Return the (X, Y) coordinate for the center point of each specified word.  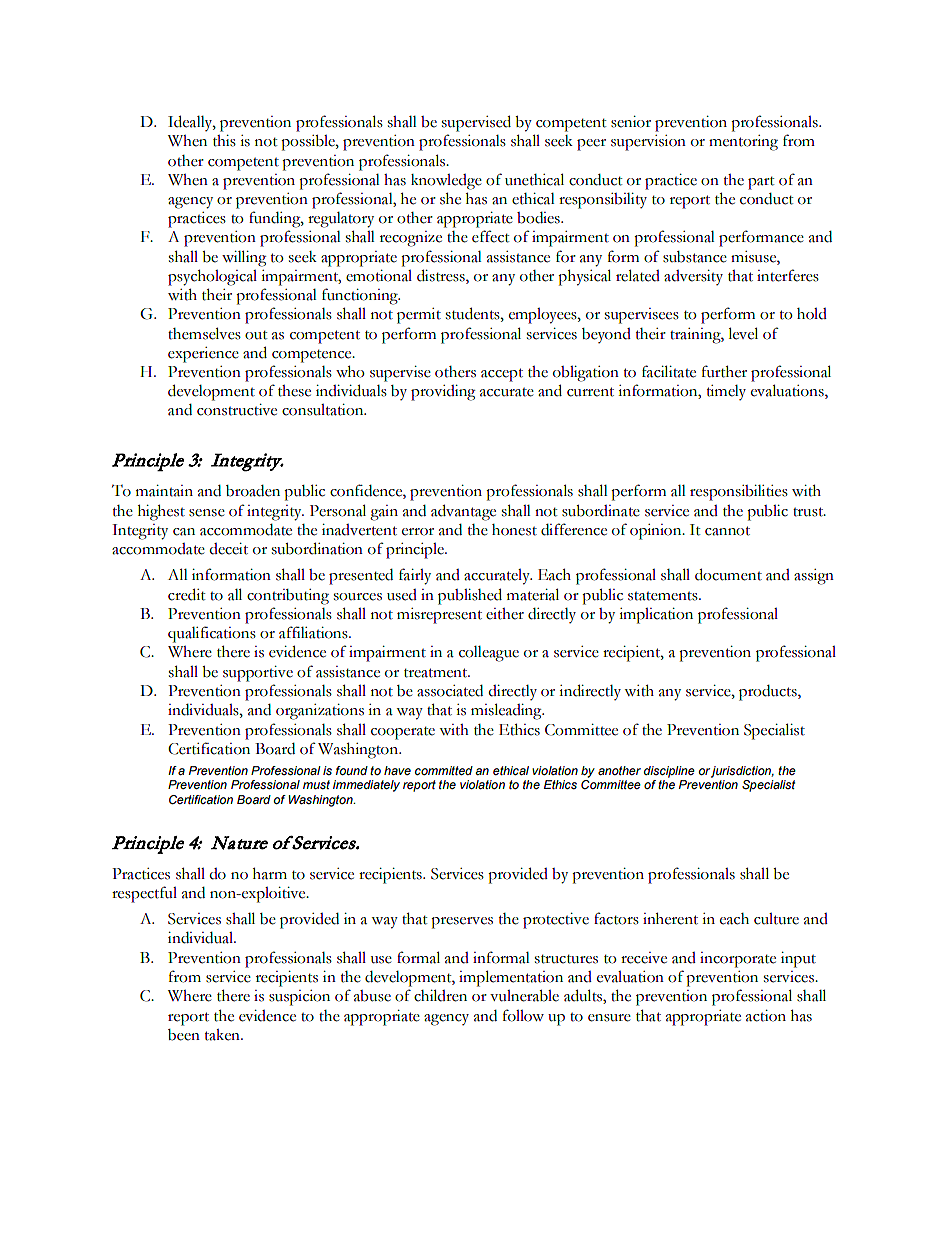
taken (223, 1035)
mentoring (743, 143)
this (224, 141)
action (766, 1016)
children (440, 995)
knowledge (446, 182)
